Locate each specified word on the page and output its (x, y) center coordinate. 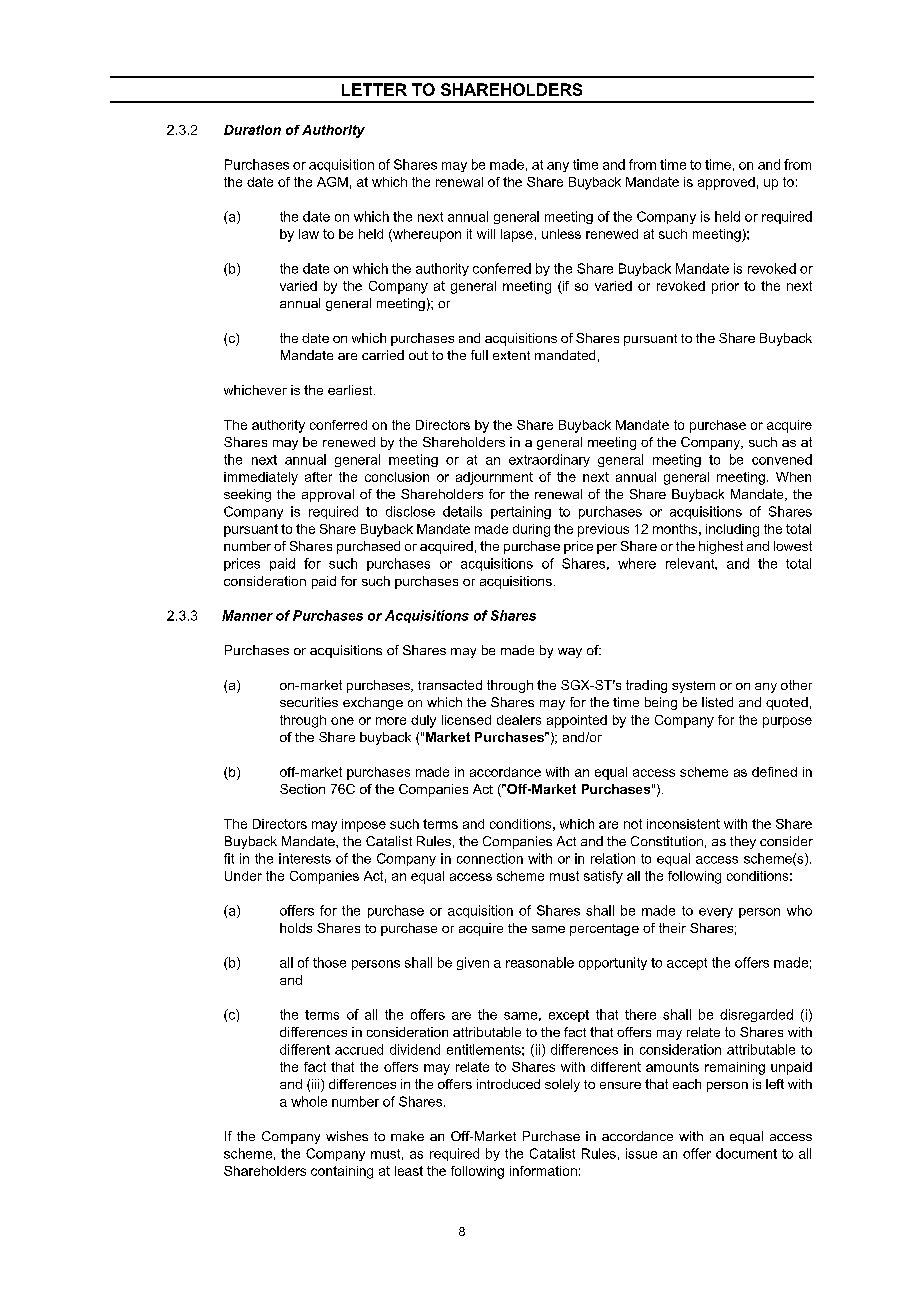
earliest (351, 390)
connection (490, 858)
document (746, 1153)
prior (725, 287)
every (716, 913)
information (543, 1171)
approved (726, 183)
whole (309, 1101)
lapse (517, 235)
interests (305, 858)
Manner (247, 615)
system (693, 687)
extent (511, 355)
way (570, 653)
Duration (252, 130)
